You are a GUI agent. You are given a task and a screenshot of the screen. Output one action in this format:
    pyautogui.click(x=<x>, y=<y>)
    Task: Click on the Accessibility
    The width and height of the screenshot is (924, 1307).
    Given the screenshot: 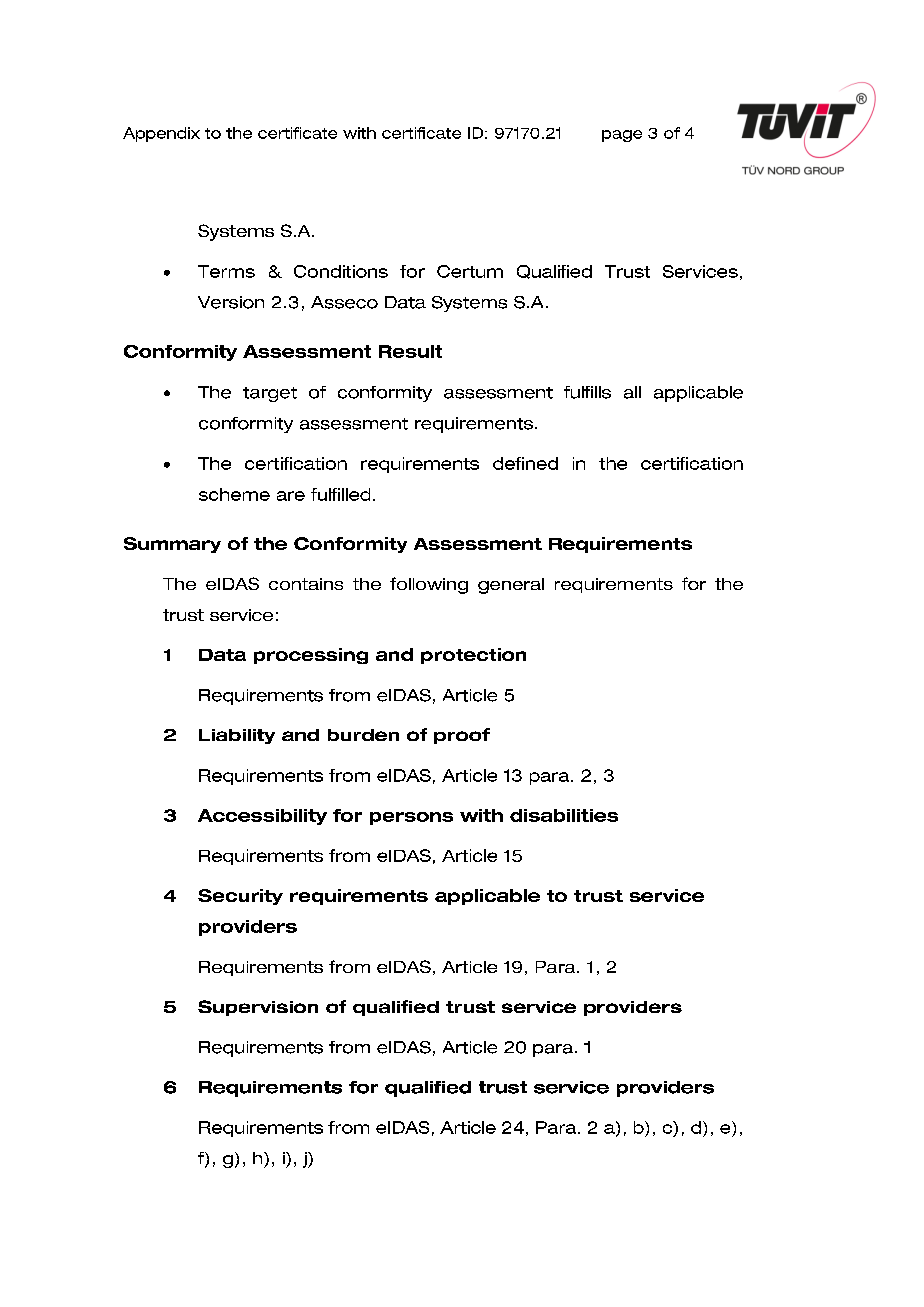 What is the action you would take?
    pyautogui.click(x=262, y=817)
